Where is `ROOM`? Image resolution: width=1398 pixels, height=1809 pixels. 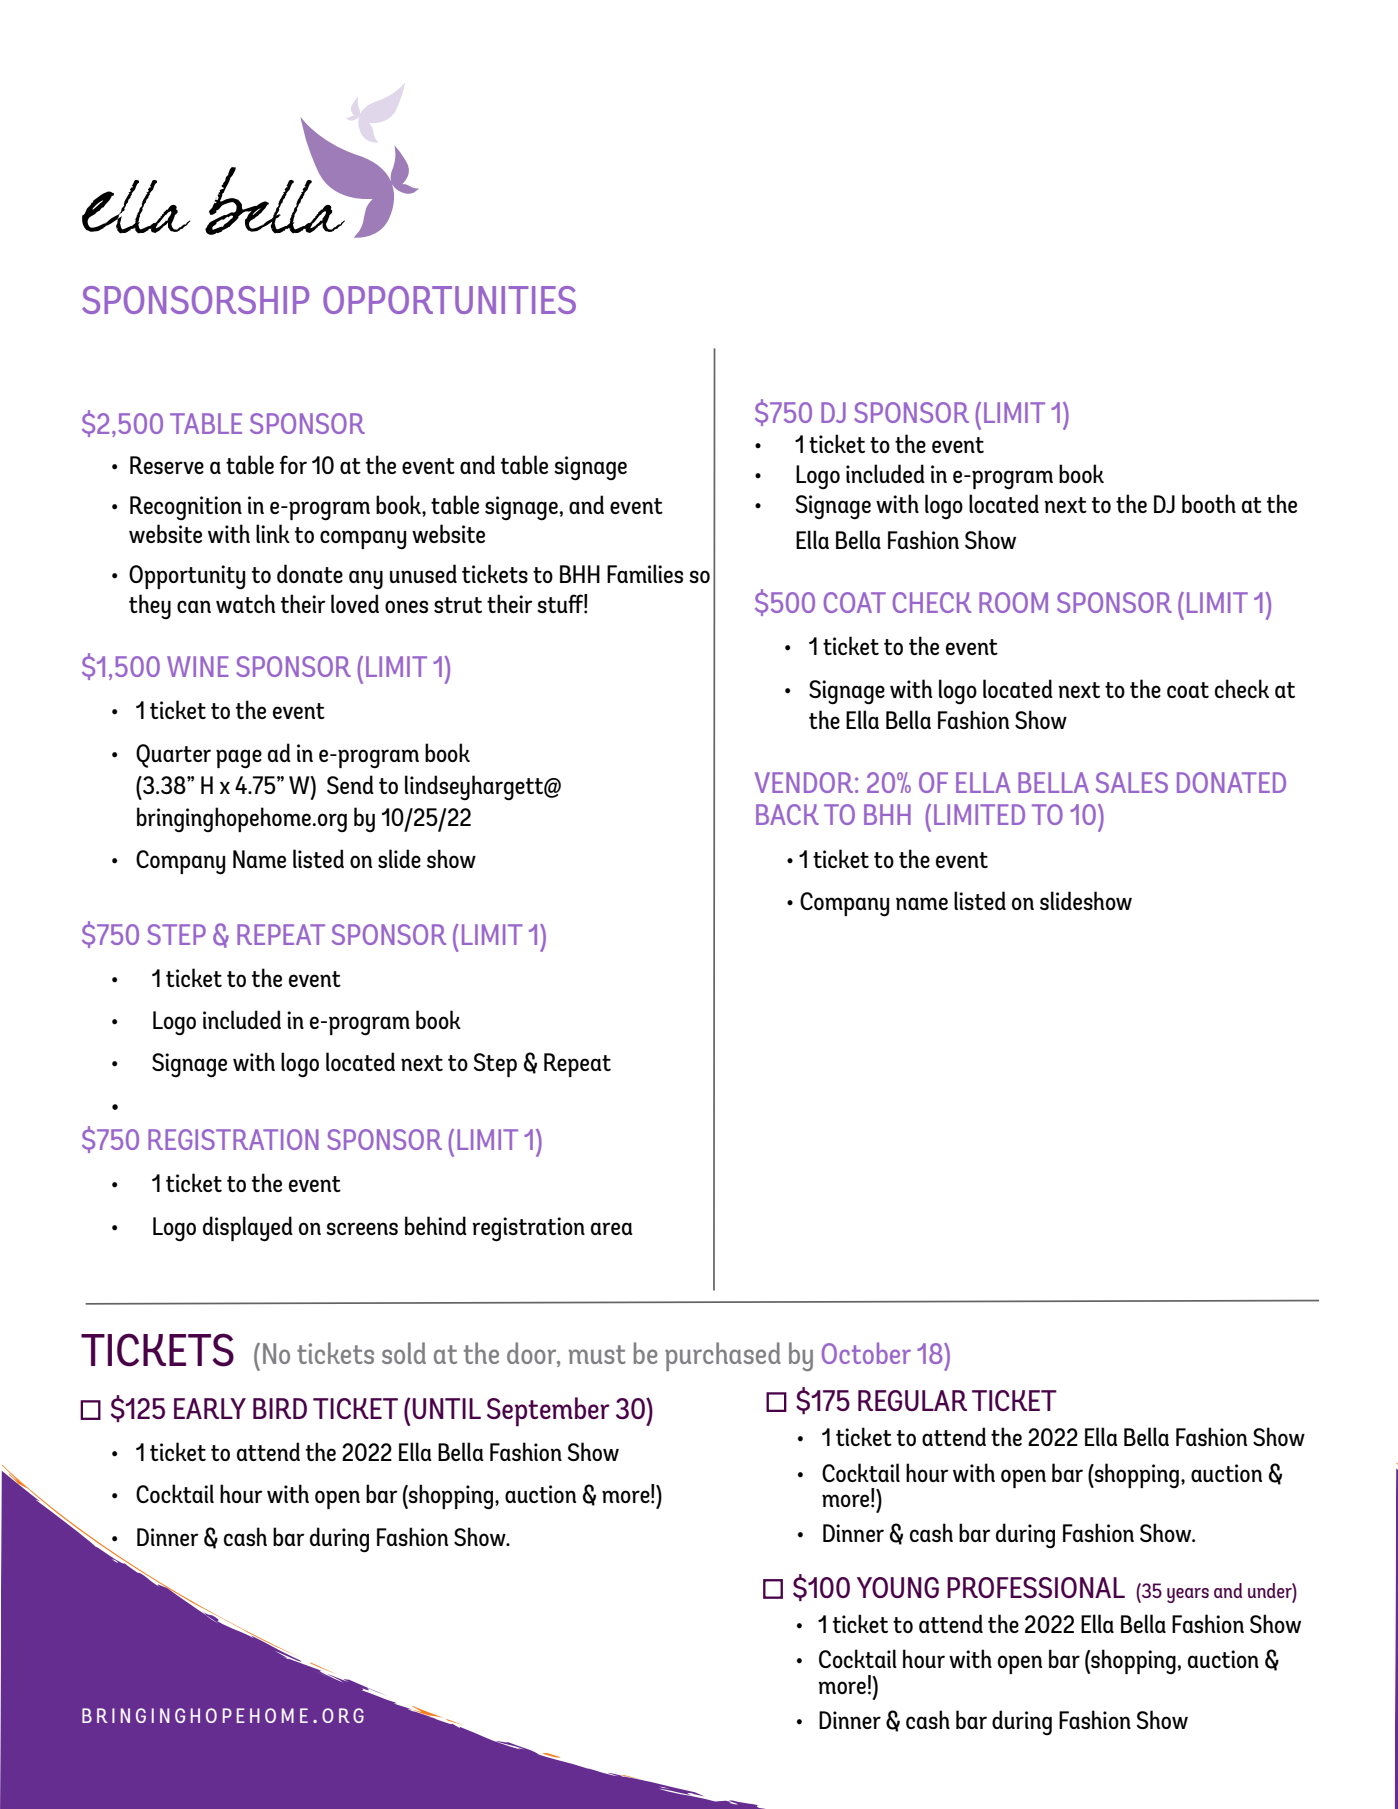 ROOM is located at coordinates (1013, 602).
